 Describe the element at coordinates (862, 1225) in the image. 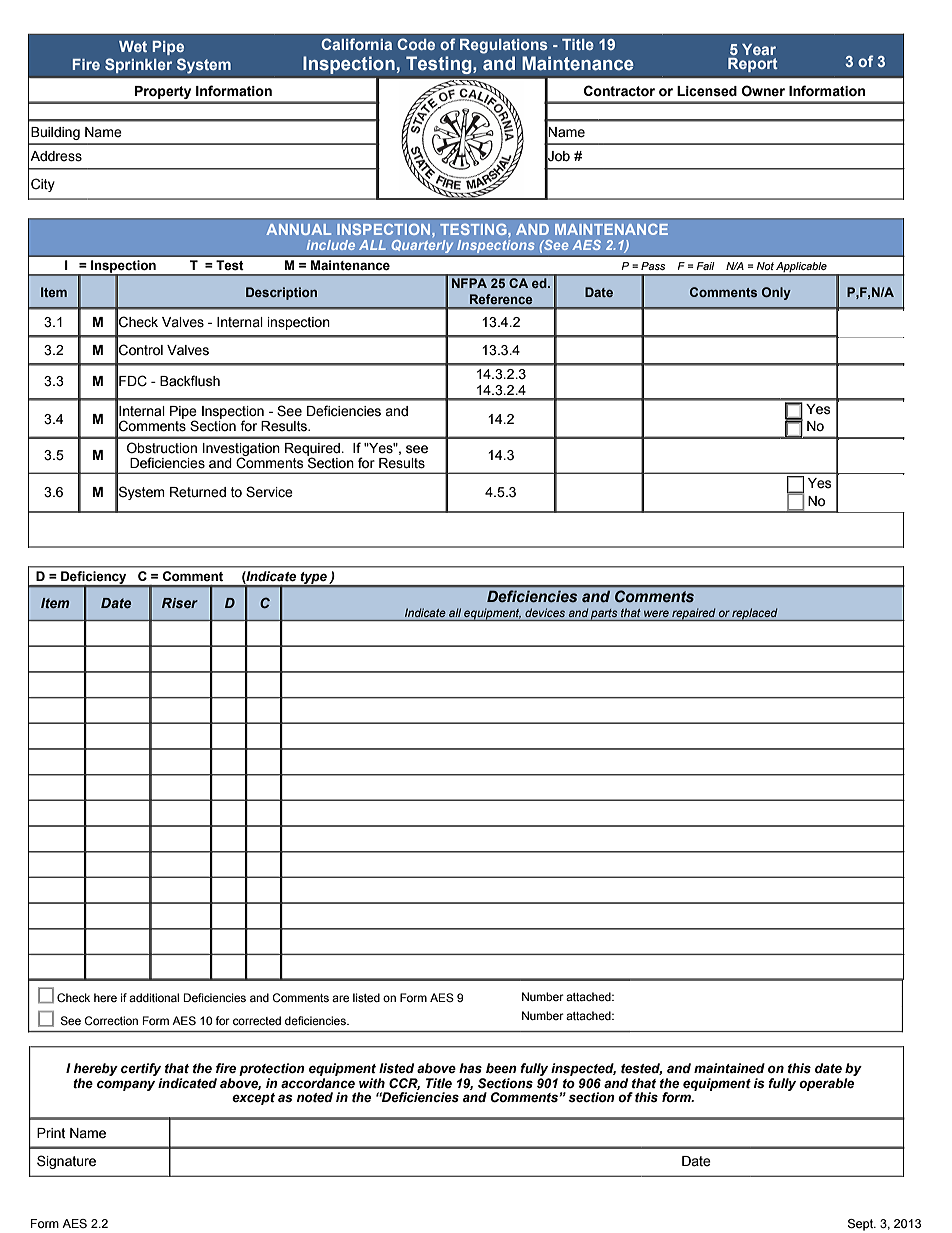

I see `Sept` at that location.
